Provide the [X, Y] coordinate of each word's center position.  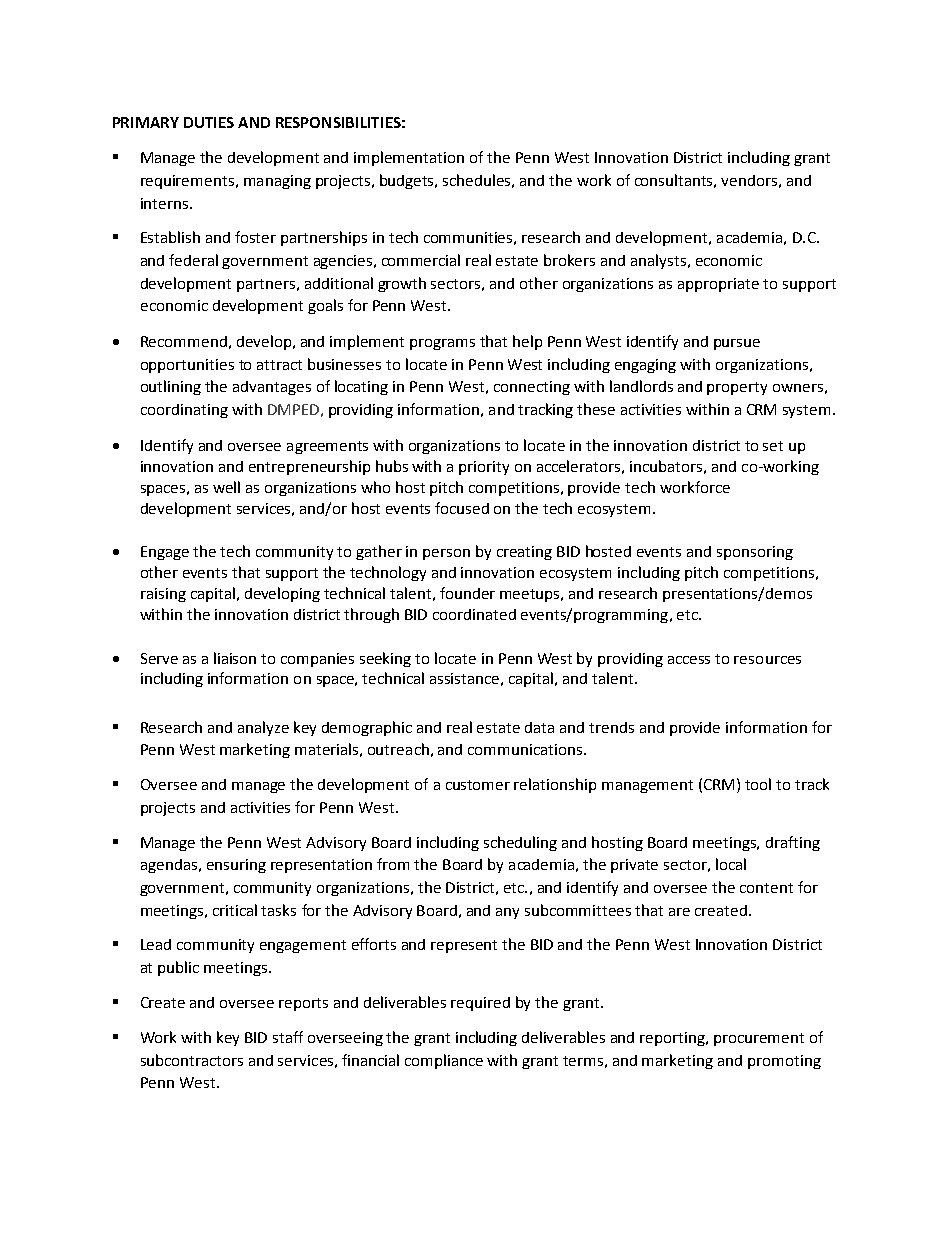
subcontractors [192, 1060]
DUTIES [209, 122]
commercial [421, 260]
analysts [658, 261]
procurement [759, 1039]
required [480, 1004]
